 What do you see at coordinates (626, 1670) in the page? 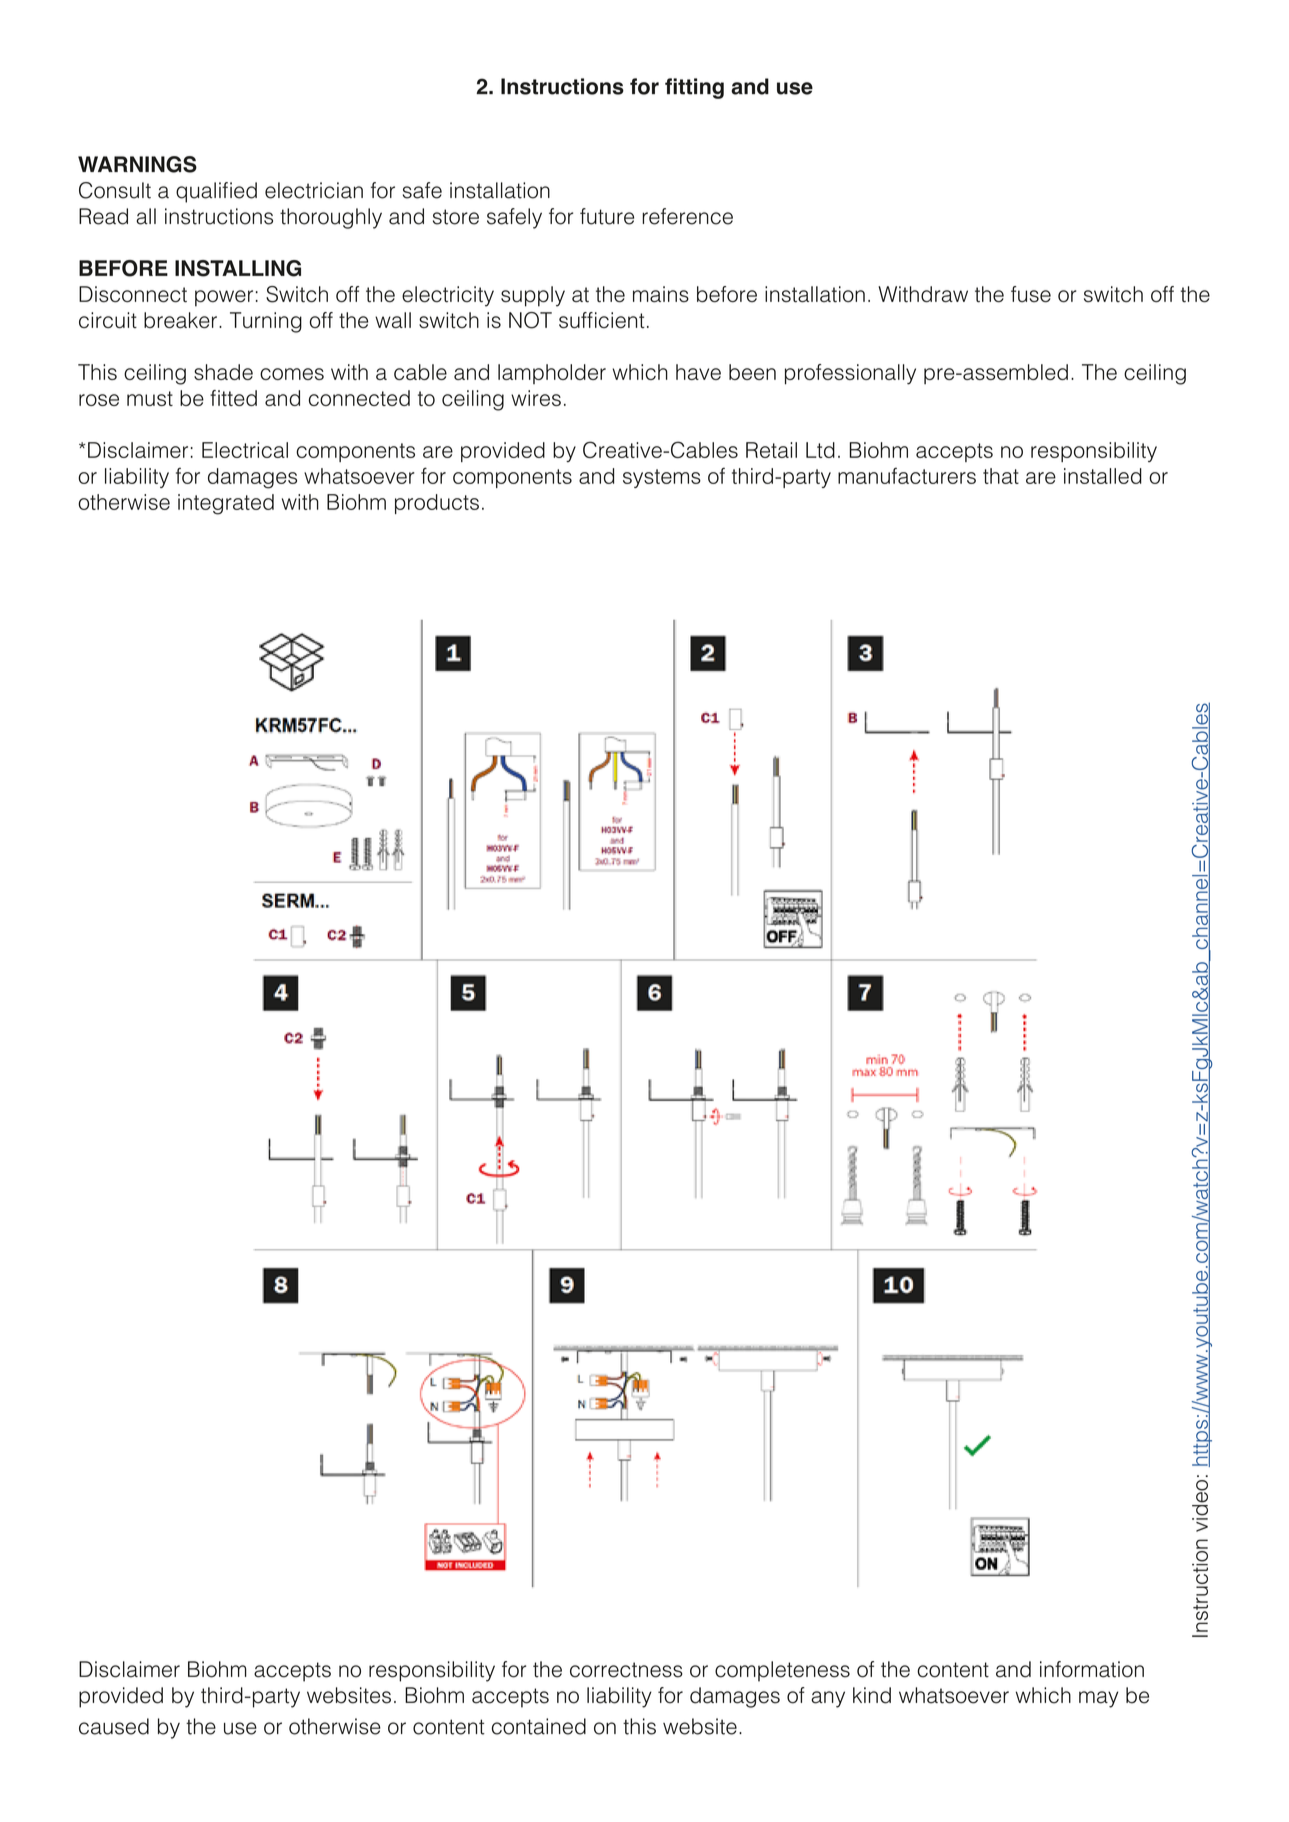
I see `correctness` at bounding box center [626, 1670].
